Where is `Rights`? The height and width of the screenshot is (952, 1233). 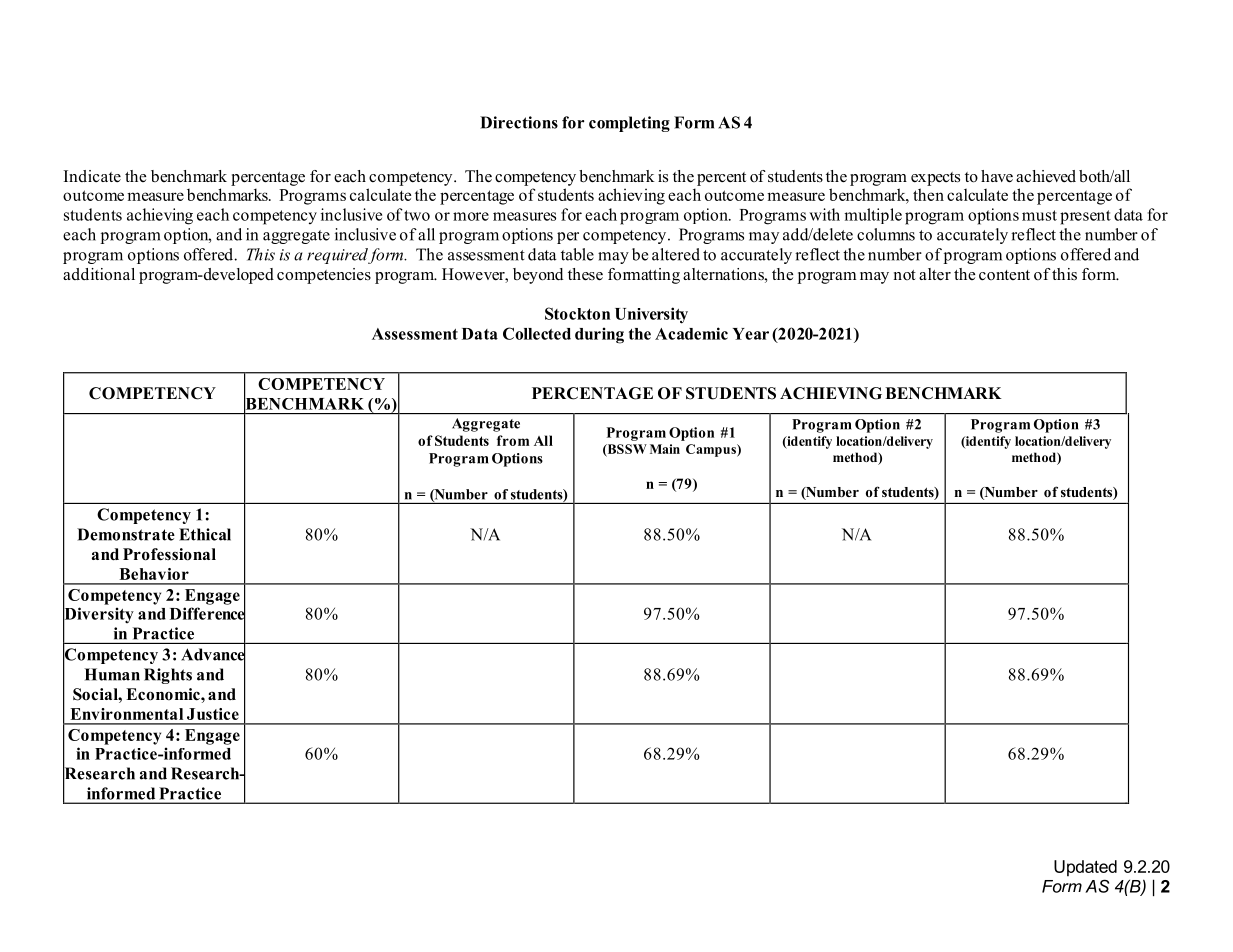 Rights is located at coordinates (168, 676).
